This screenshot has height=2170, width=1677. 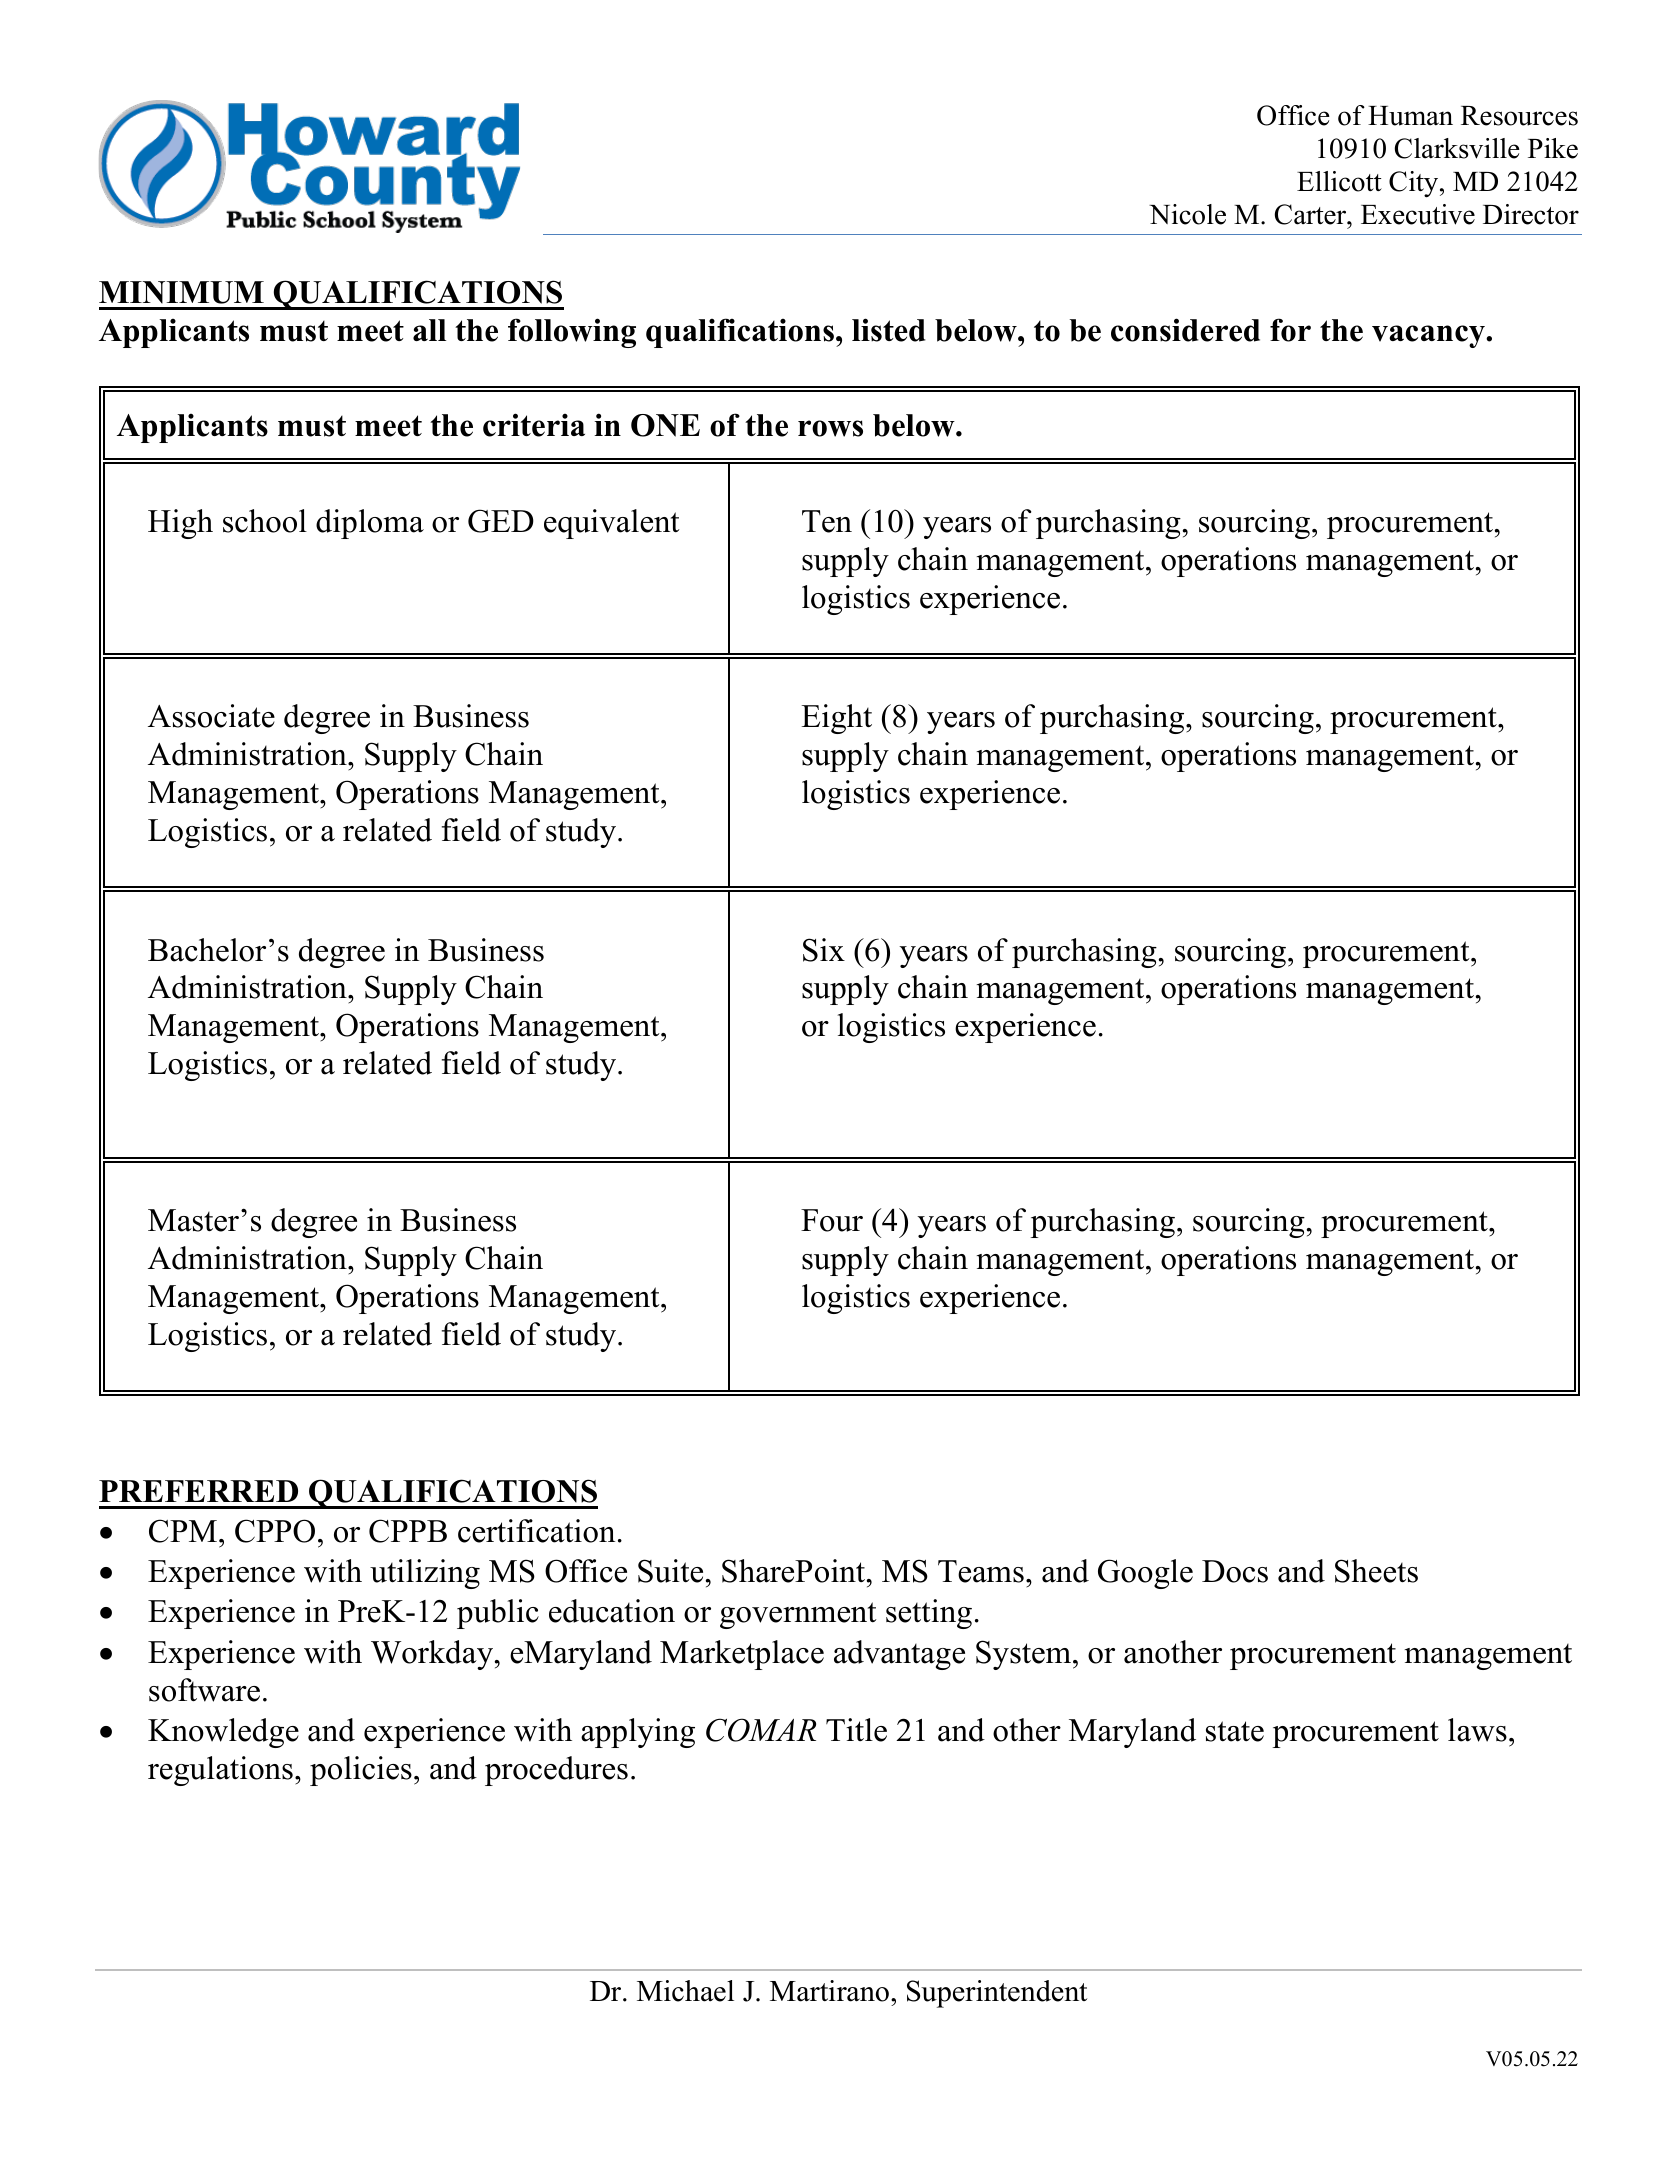 What do you see at coordinates (361, 1771) in the screenshot?
I see `policies` at bounding box center [361, 1771].
